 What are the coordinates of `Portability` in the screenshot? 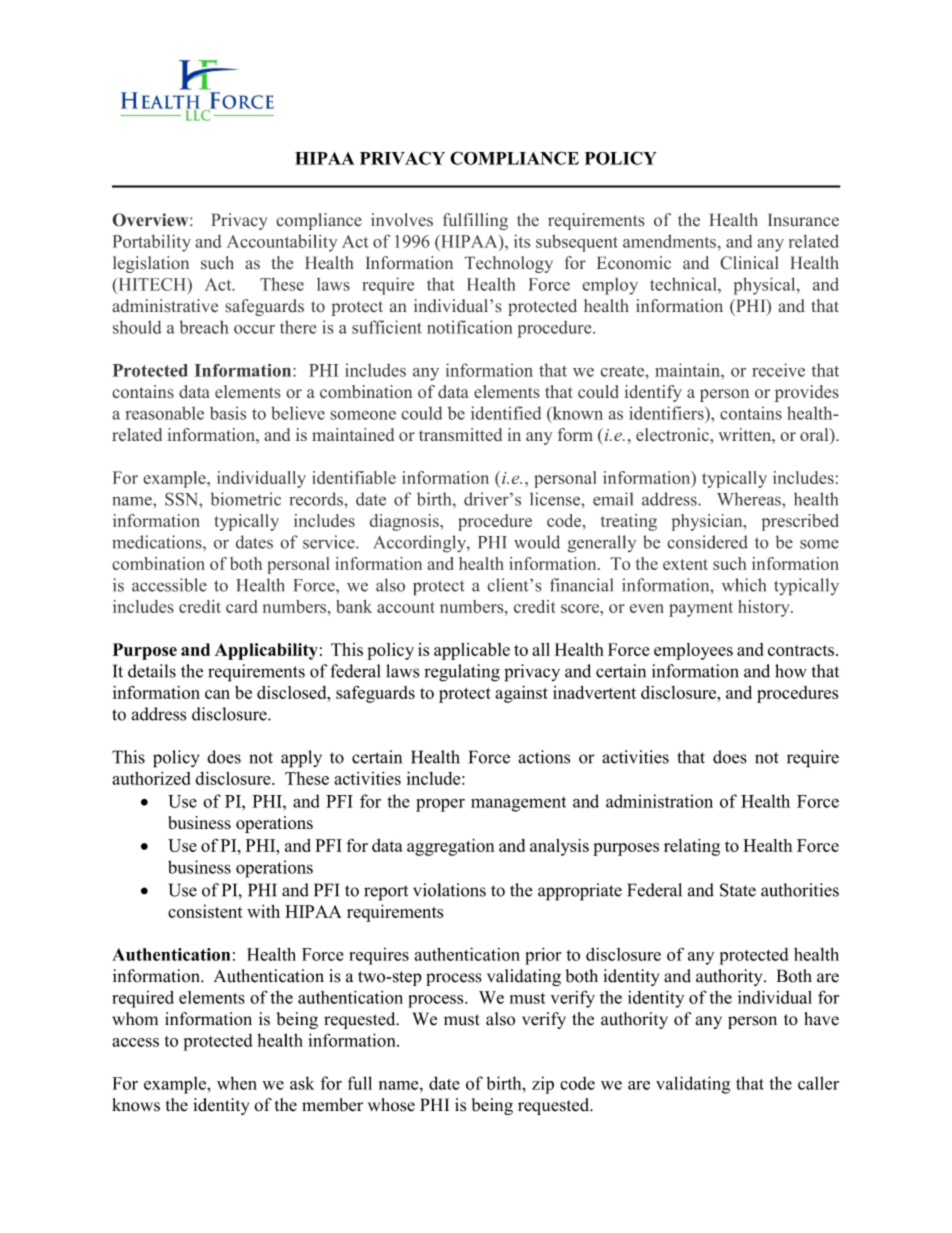 It's located at (152, 243).
